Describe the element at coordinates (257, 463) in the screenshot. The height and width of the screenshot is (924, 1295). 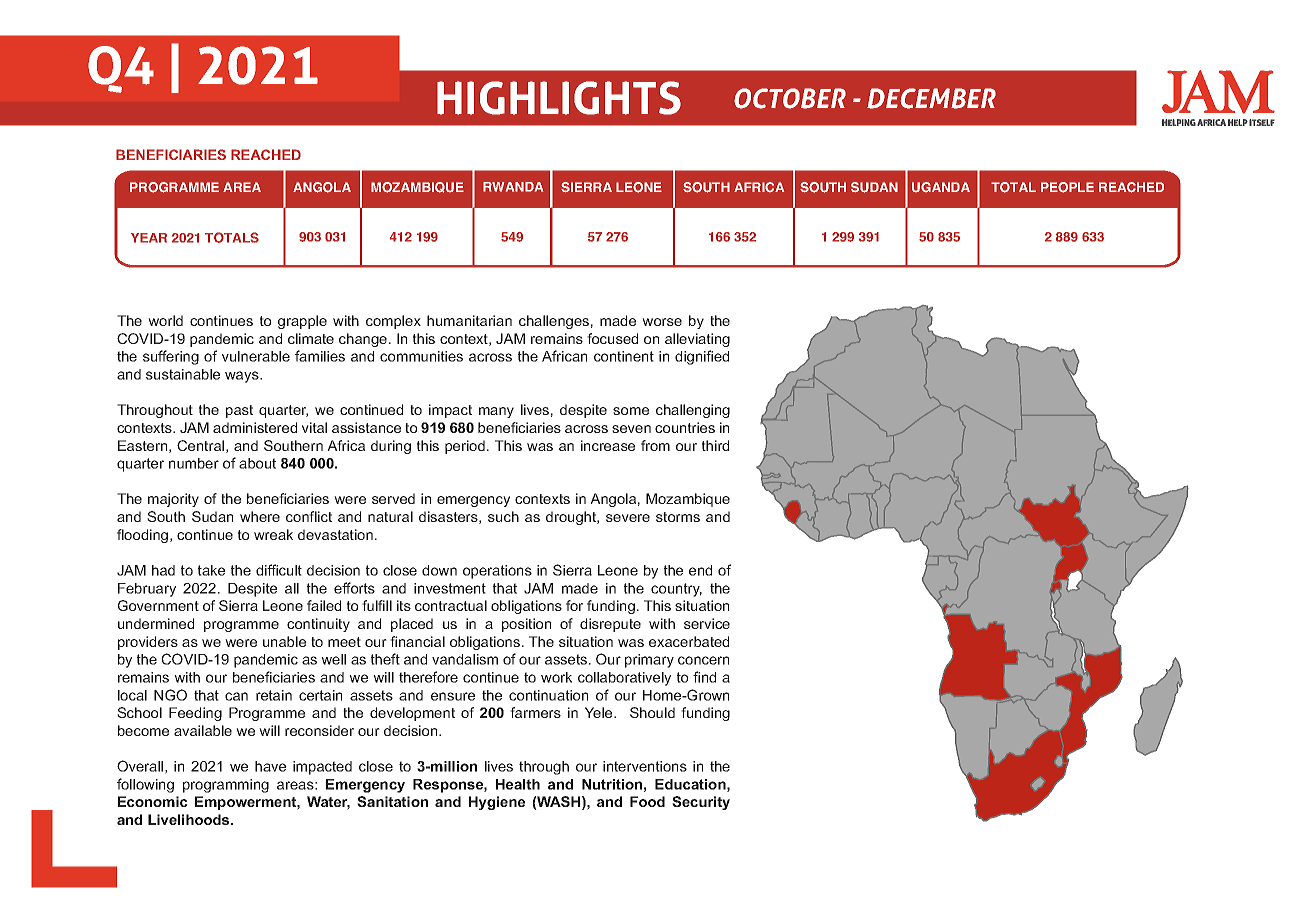
I see `about` at that location.
